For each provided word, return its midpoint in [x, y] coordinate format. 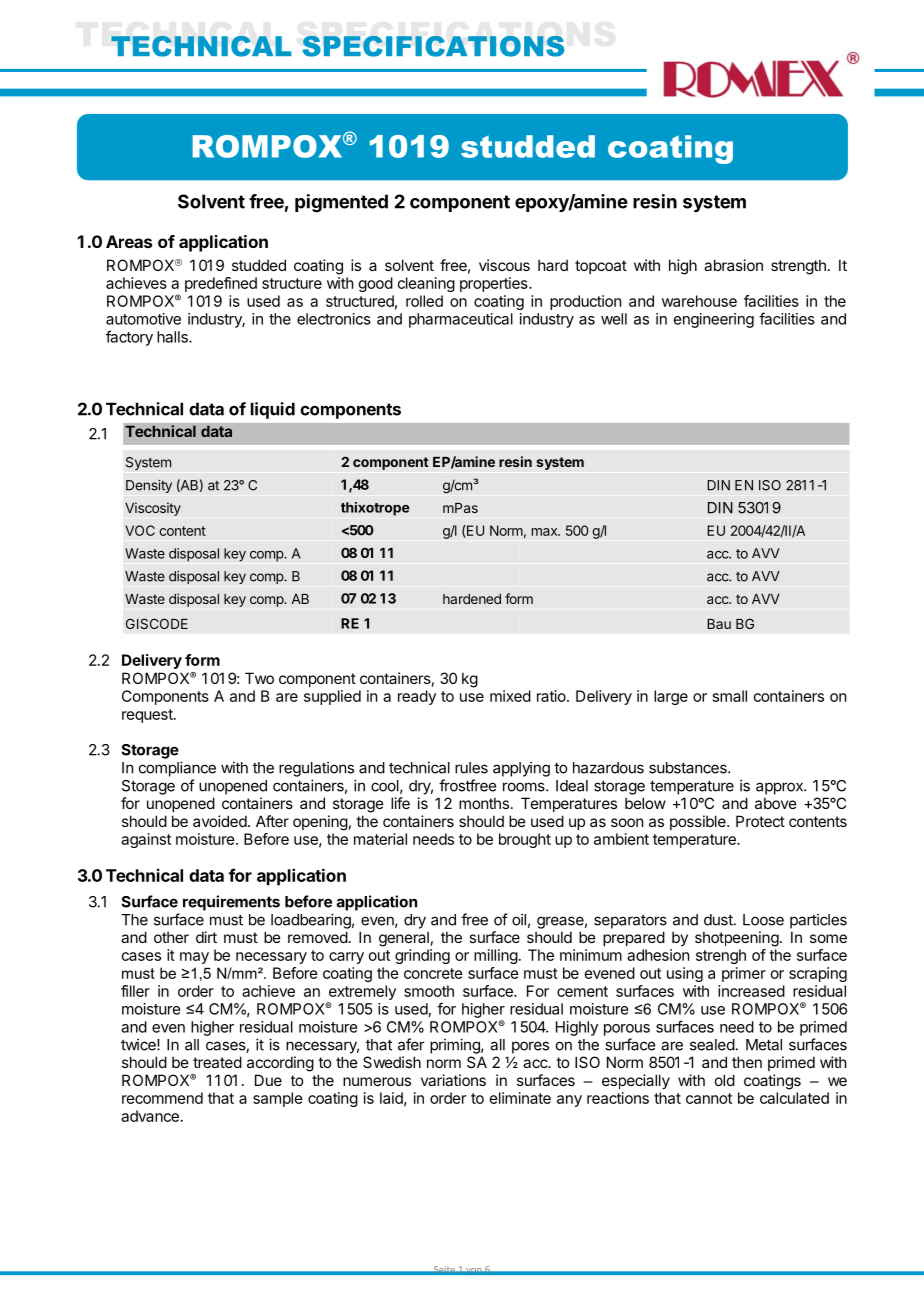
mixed [510, 696]
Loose [763, 920]
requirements [231, 903]
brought [525, 840]
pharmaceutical [461, 320]
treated [217, 1062]
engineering [714, 320]
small [730, 696]
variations [453, 1080]
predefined [221, 284]
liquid [273, 410]
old [725, 1080]
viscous [504, 265]
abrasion [733, 265]
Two [259, 678]
